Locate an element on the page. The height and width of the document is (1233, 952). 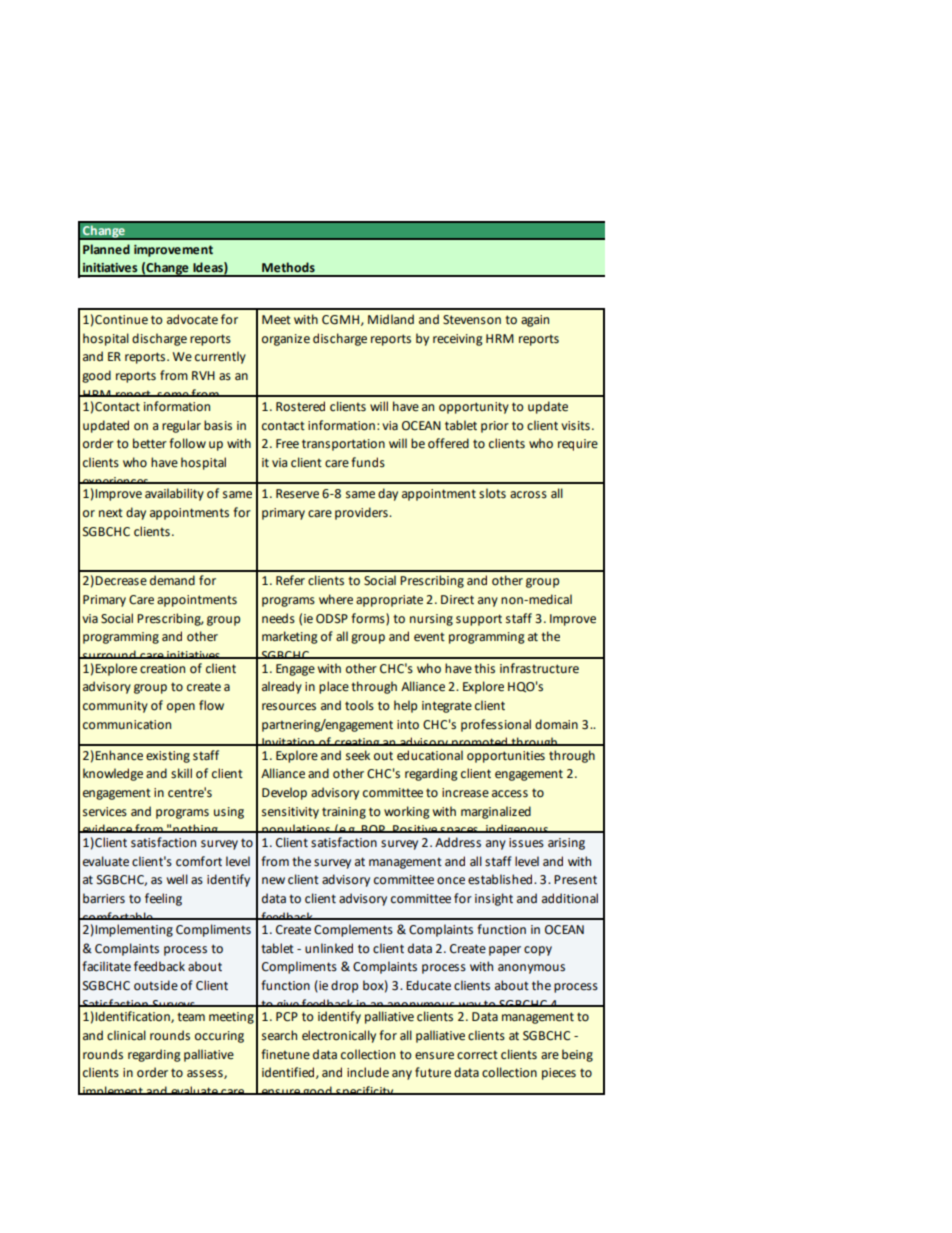
Midland is located at coordinates (391, 319).
